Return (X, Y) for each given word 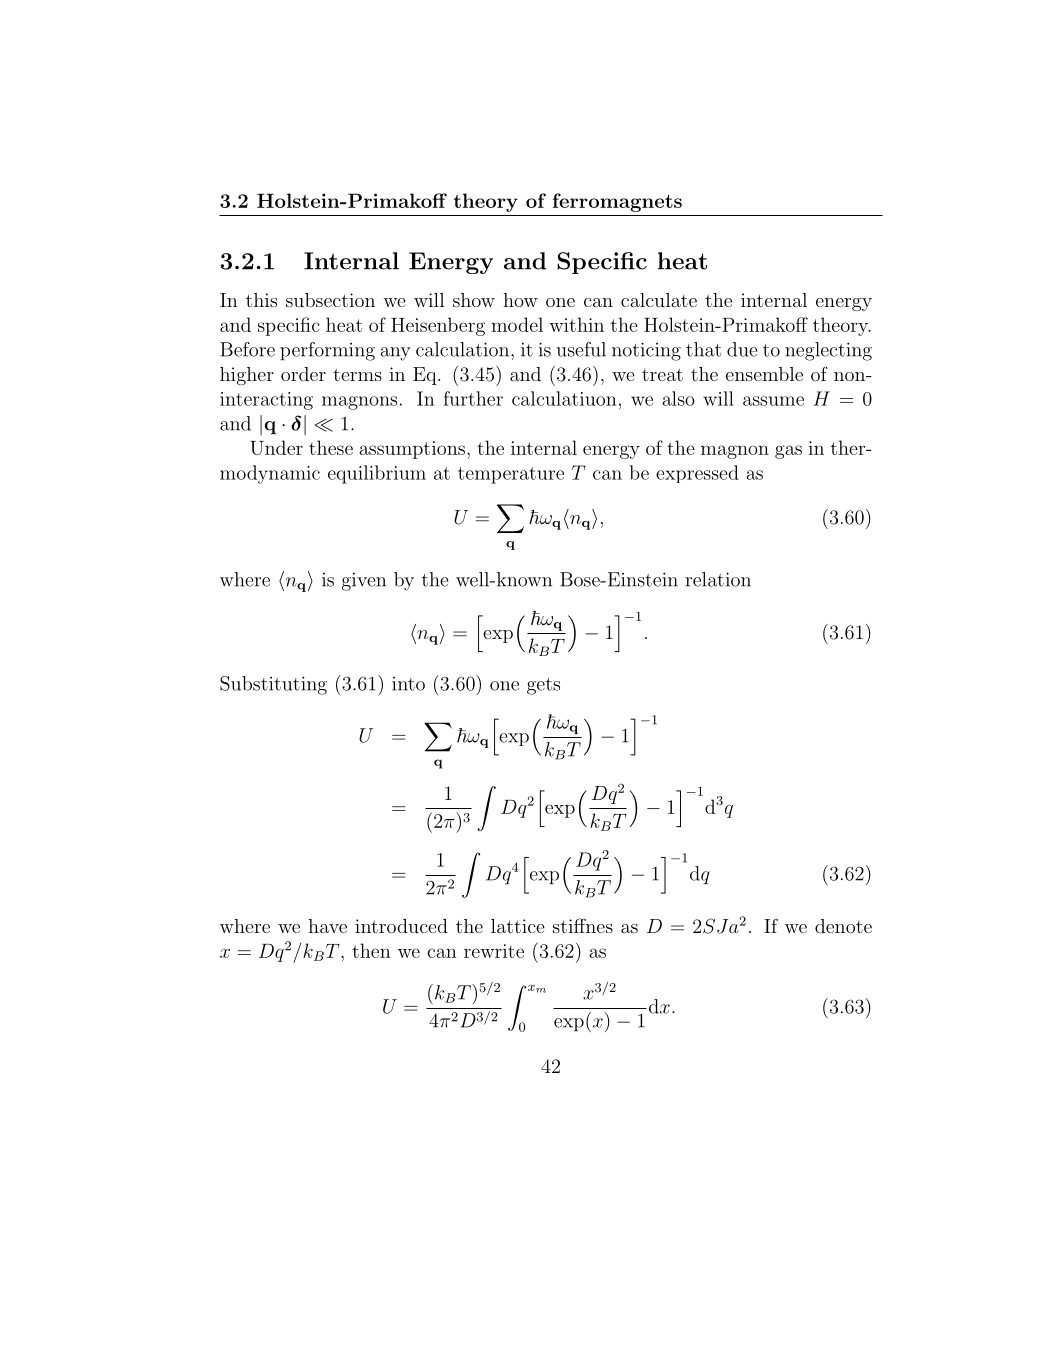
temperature (511, 475)
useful (581, 349)
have (327, 926)
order (303, 374)
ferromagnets (617, 202)
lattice (518, 926)
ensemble (764, 374)
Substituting (273, 685)
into (408, 684)
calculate (659, 300)
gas (788, 452)
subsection (330, 300)
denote (843, 926)
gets (543, 686)
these (331, 447)
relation (718, 579)
